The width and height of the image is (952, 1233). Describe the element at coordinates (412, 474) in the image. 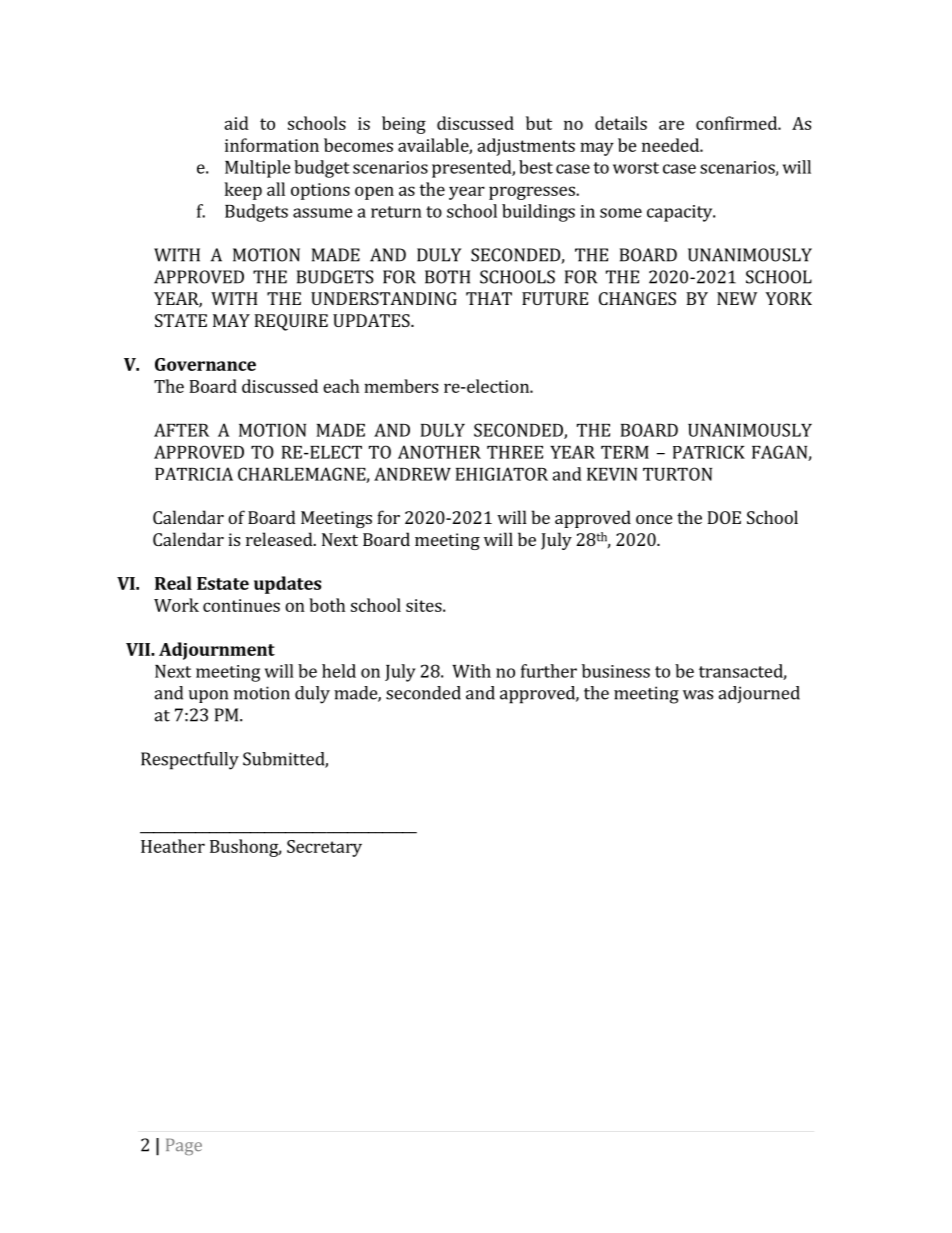

I see `ANDREW` at that location.
